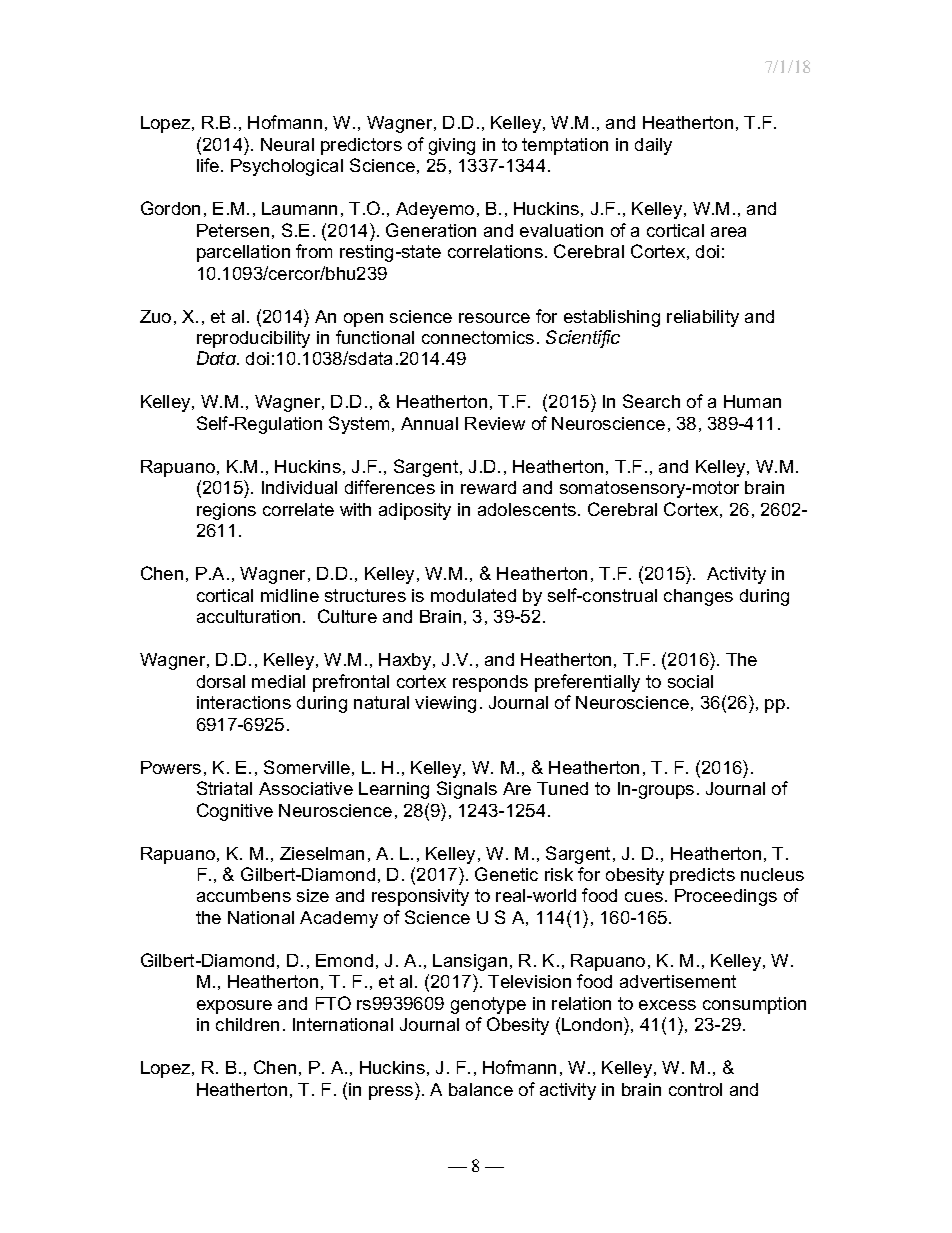  What do you see at coordinates (698, 597) in the image?
I see `changes` at bounding box center [698, 597].
